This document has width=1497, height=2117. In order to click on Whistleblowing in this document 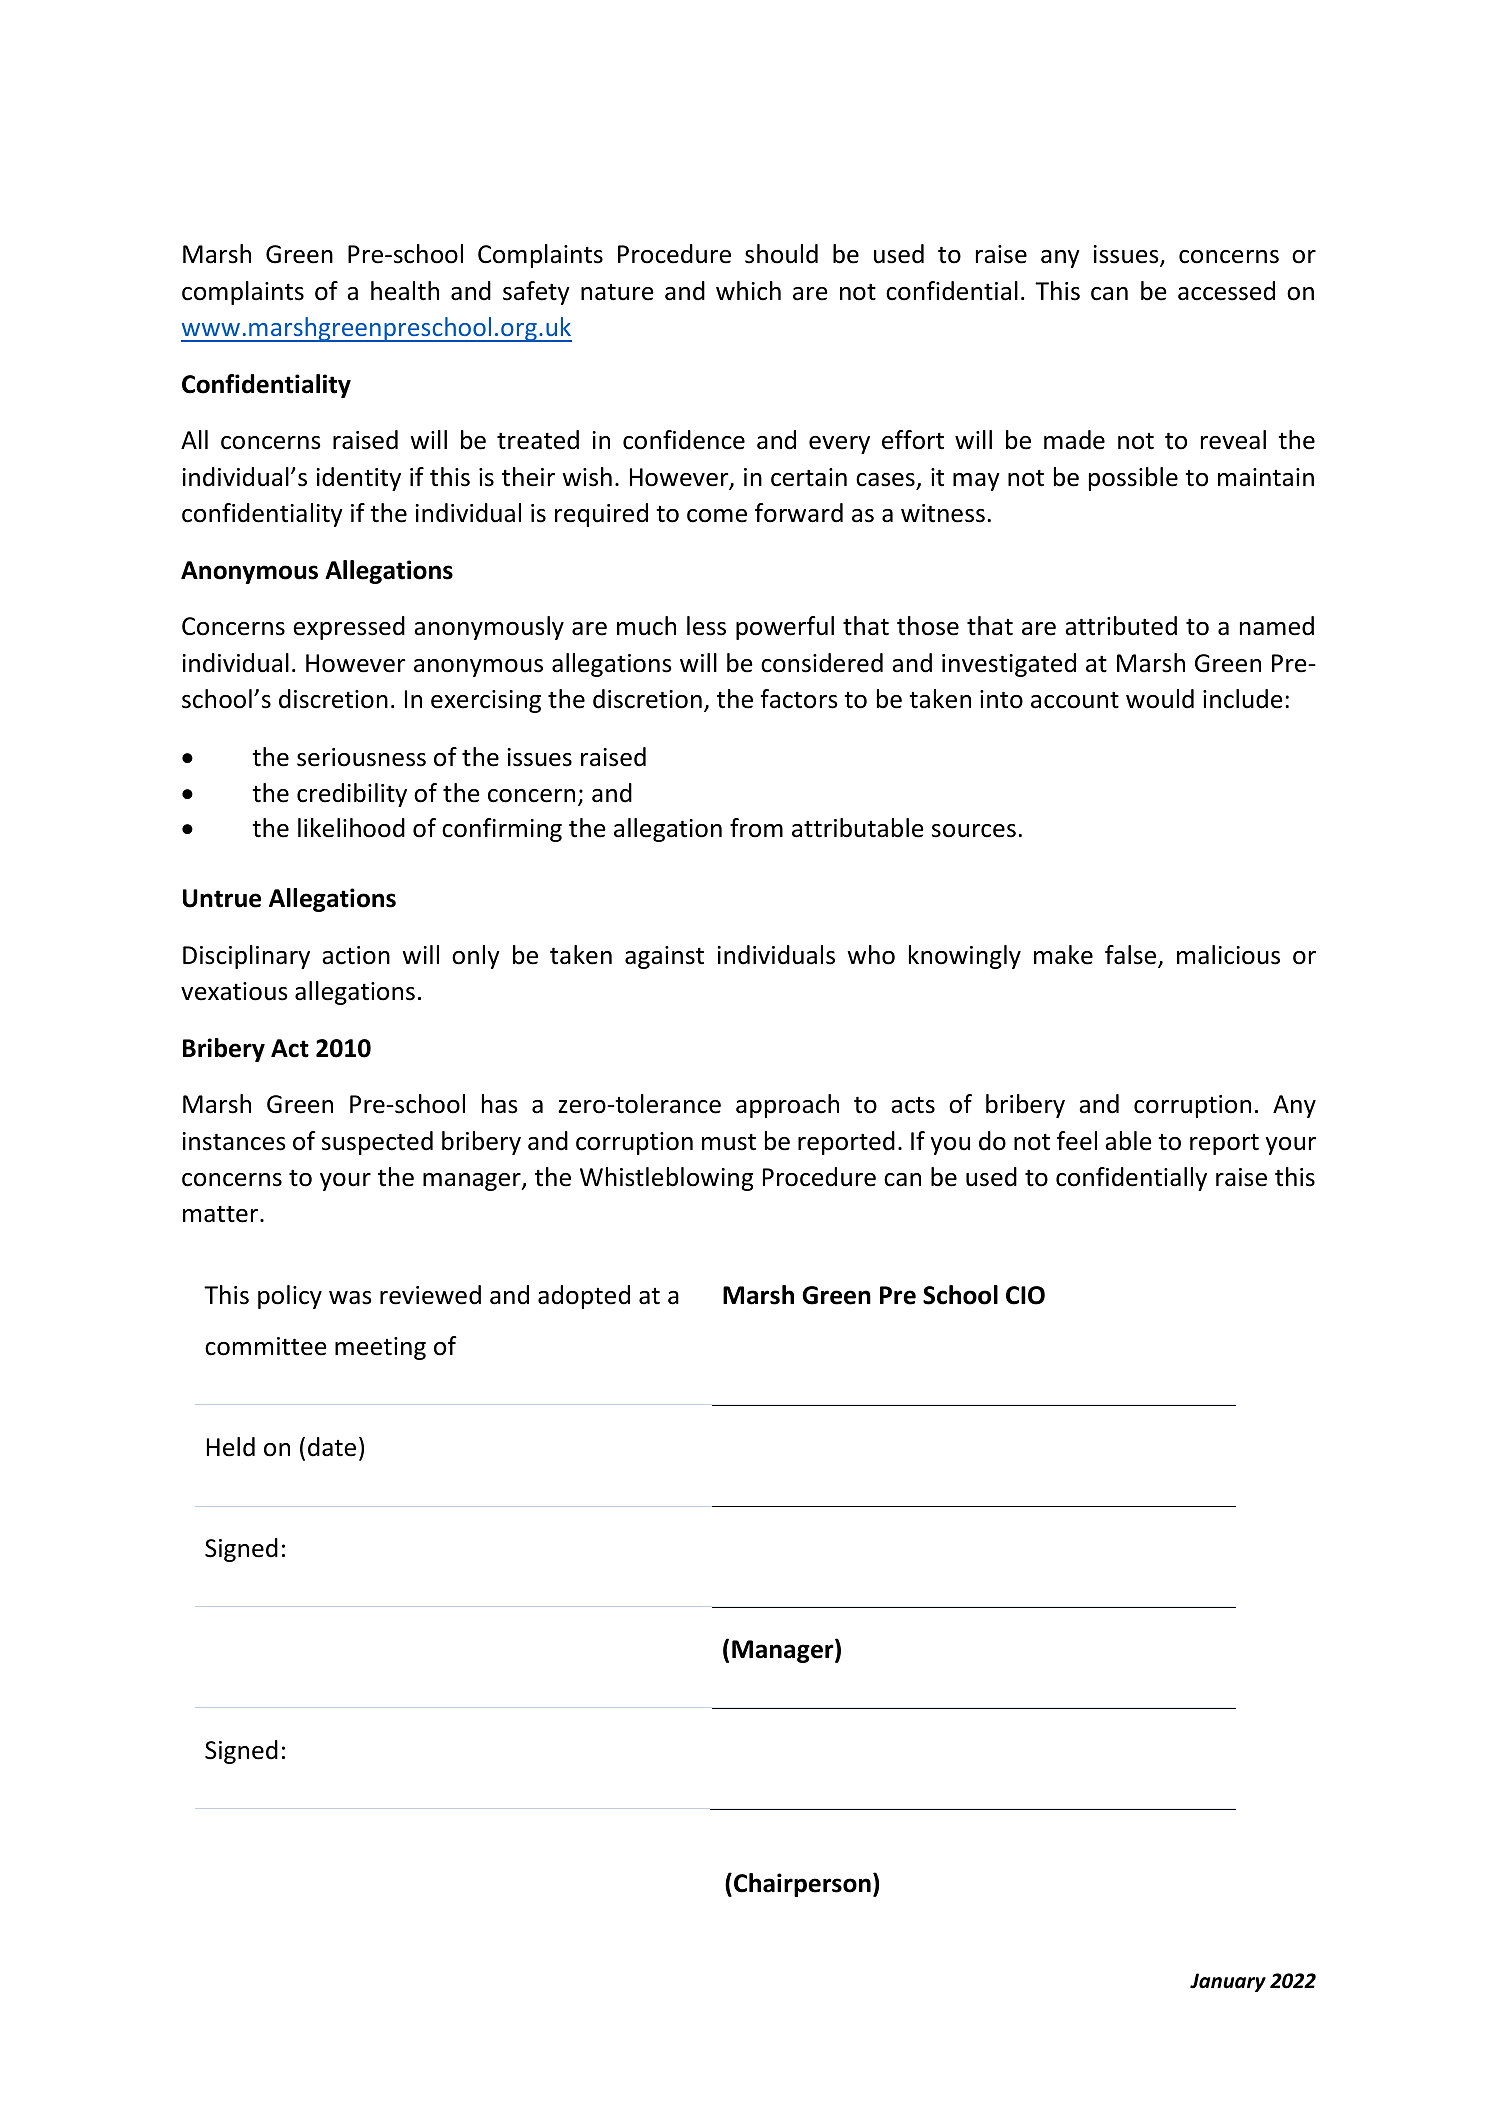, I will do `click(666, 1179)`.
